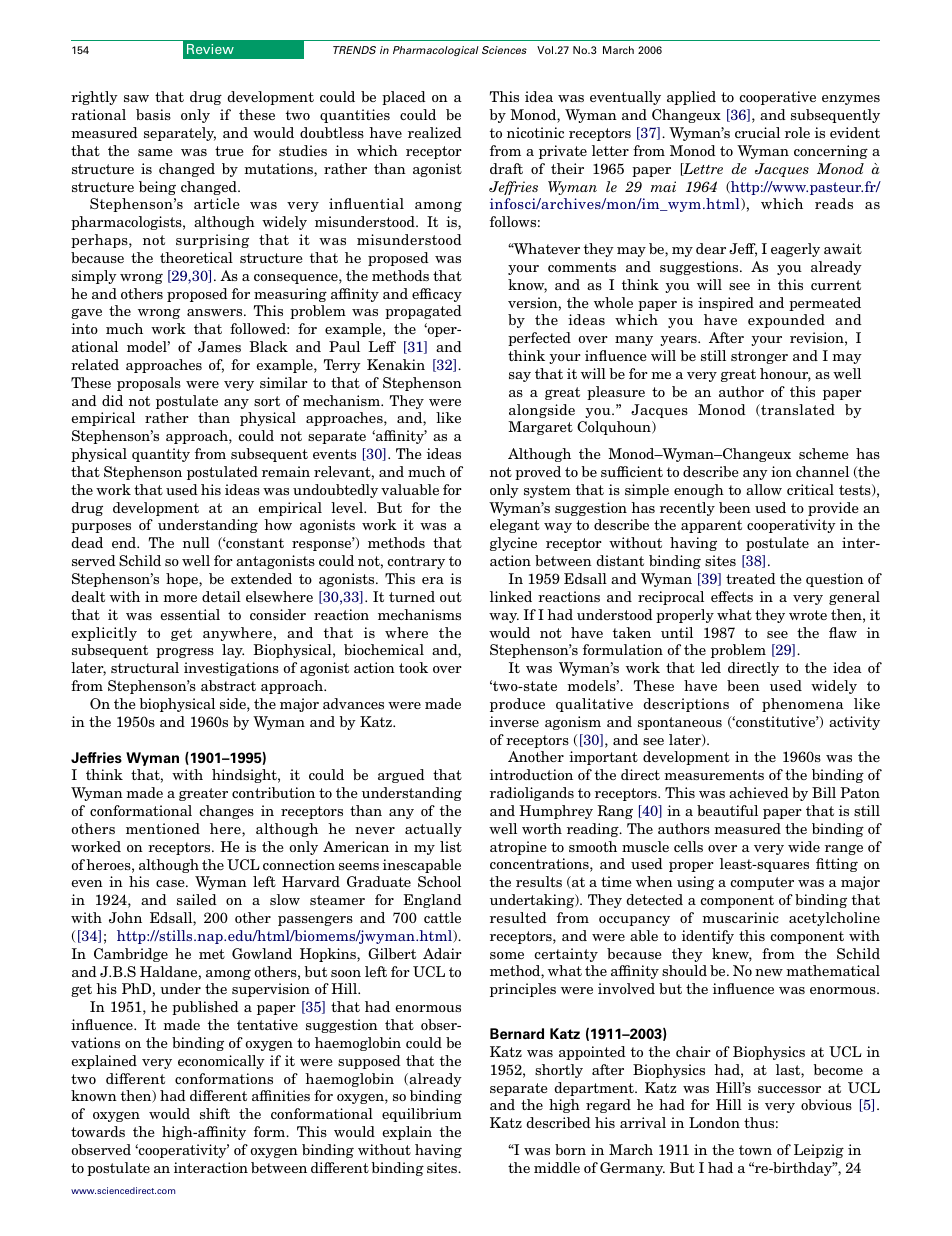  I want to click on Margaret, so click(540, 428).
